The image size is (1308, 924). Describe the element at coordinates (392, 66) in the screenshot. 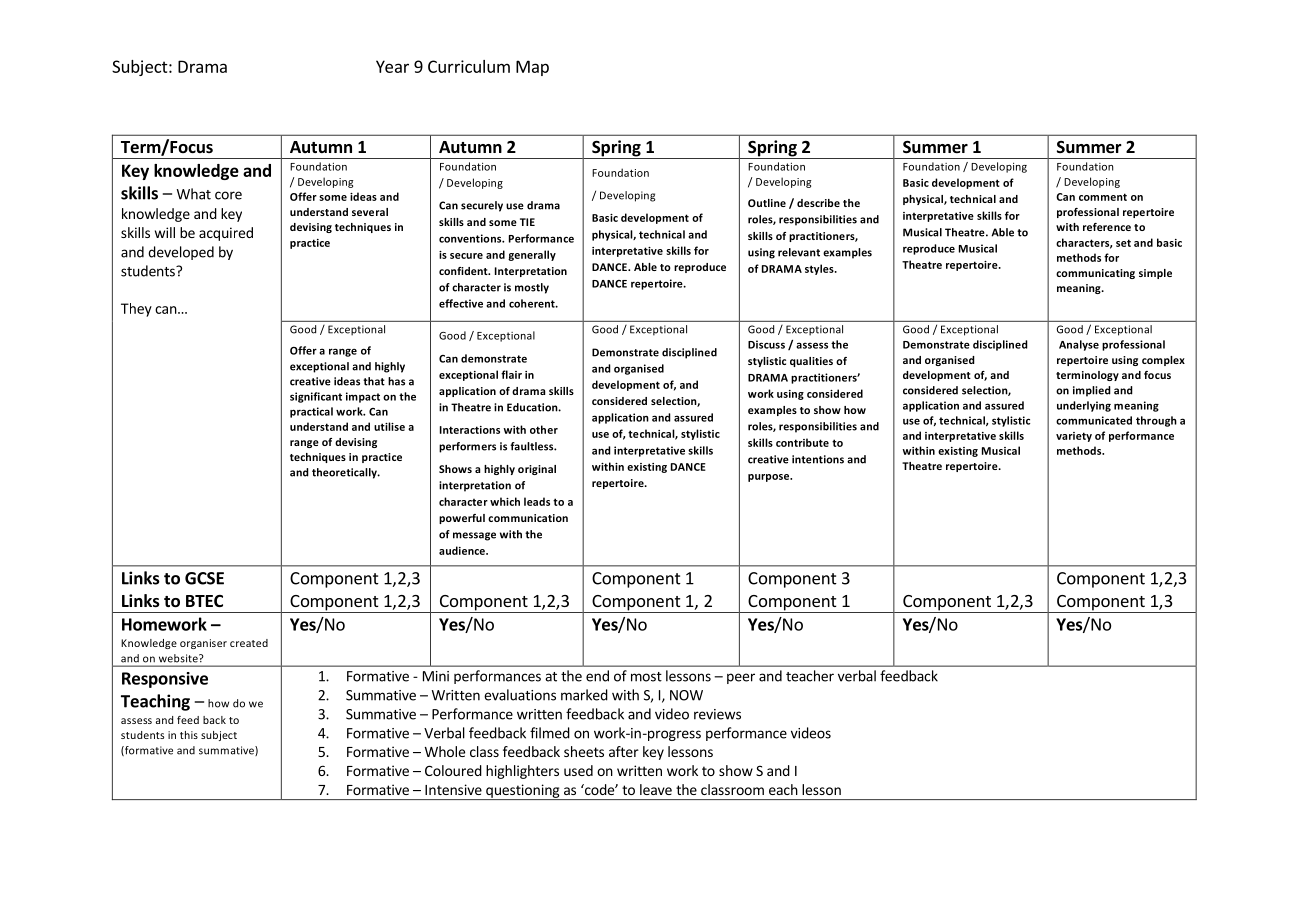

I see `Year` at that location.
